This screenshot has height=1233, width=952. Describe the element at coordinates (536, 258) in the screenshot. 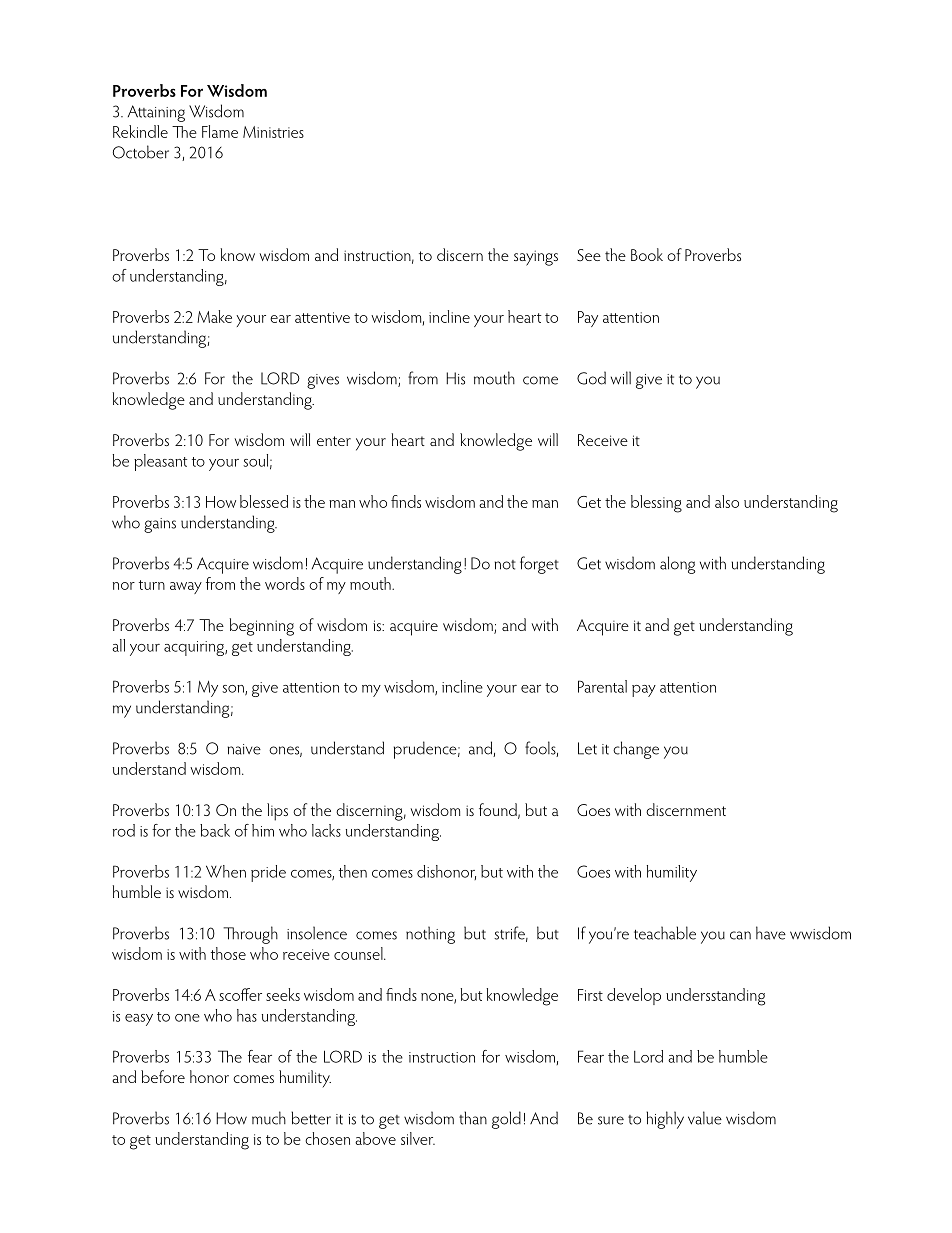

I see `sayings` at that location.
